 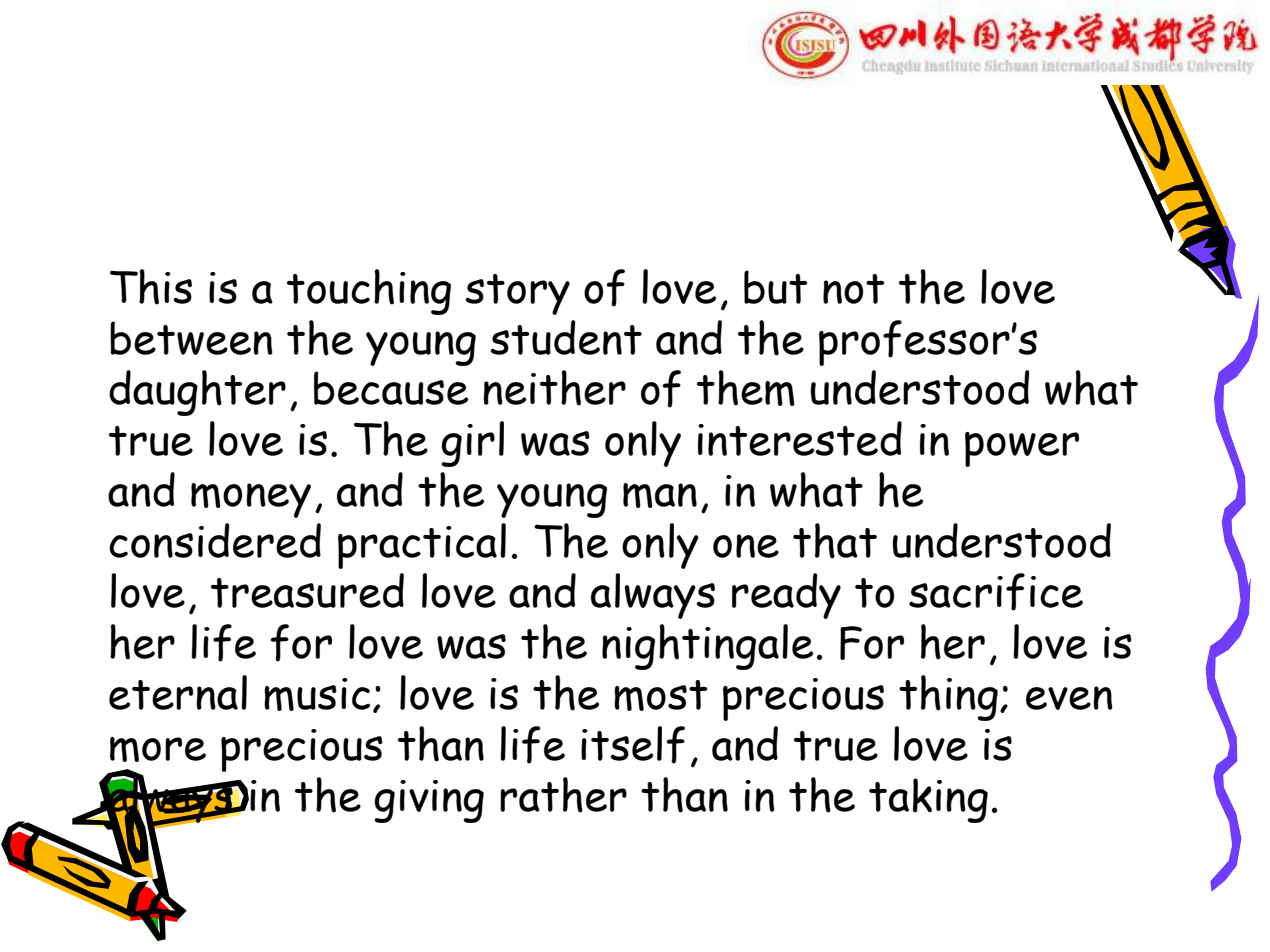 I want to click on sacrifice, so click(x=996, y=592).
